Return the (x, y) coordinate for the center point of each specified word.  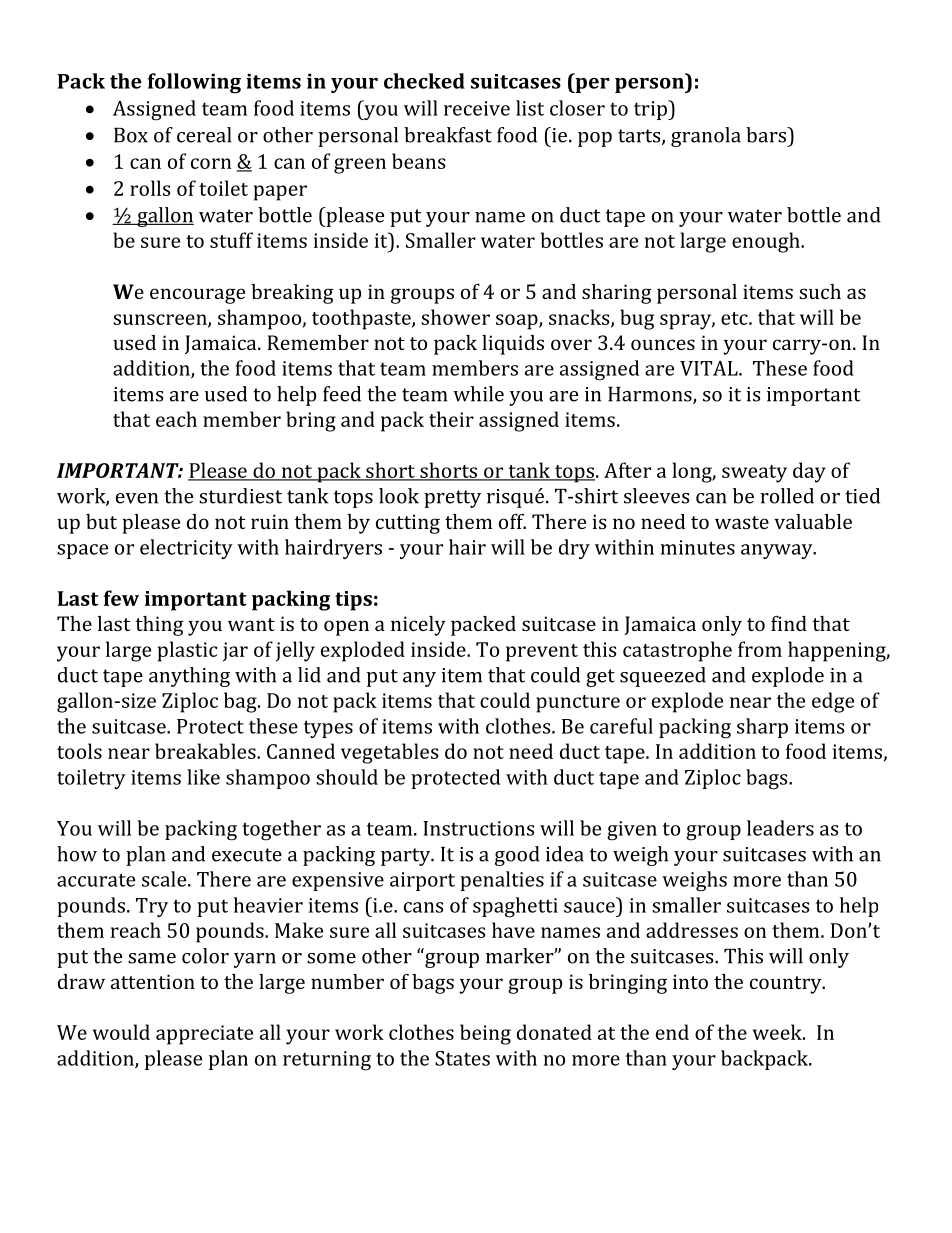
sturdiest (240, 496)
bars (767, 135)
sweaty (754, 474)
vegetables (389, 753)
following (194, 83)
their (451, 419)
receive (477, 108)
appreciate (204, 1035)
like (203, 777)
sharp (762, 728)
